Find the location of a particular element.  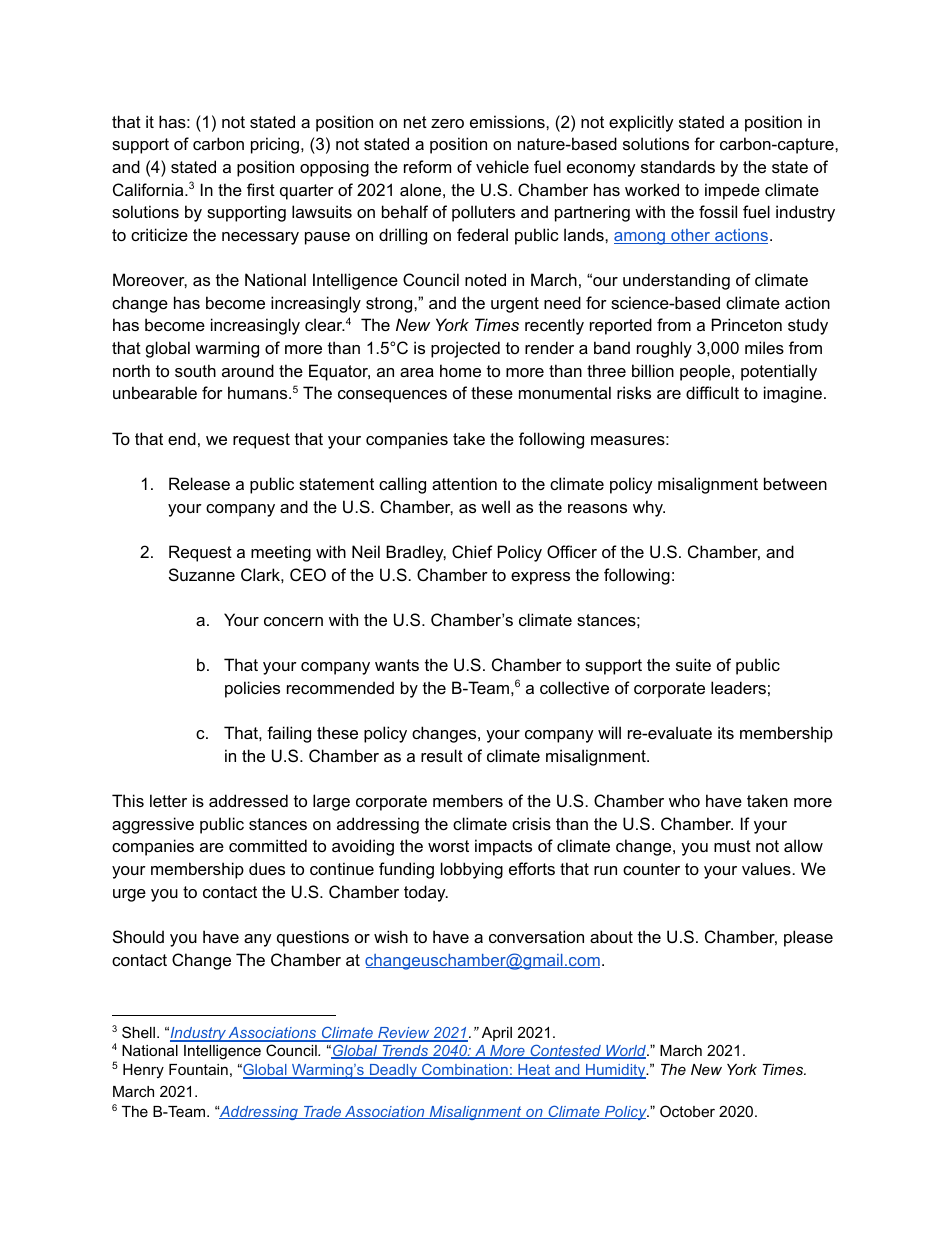

Release is located at coordinates (199, 483).
